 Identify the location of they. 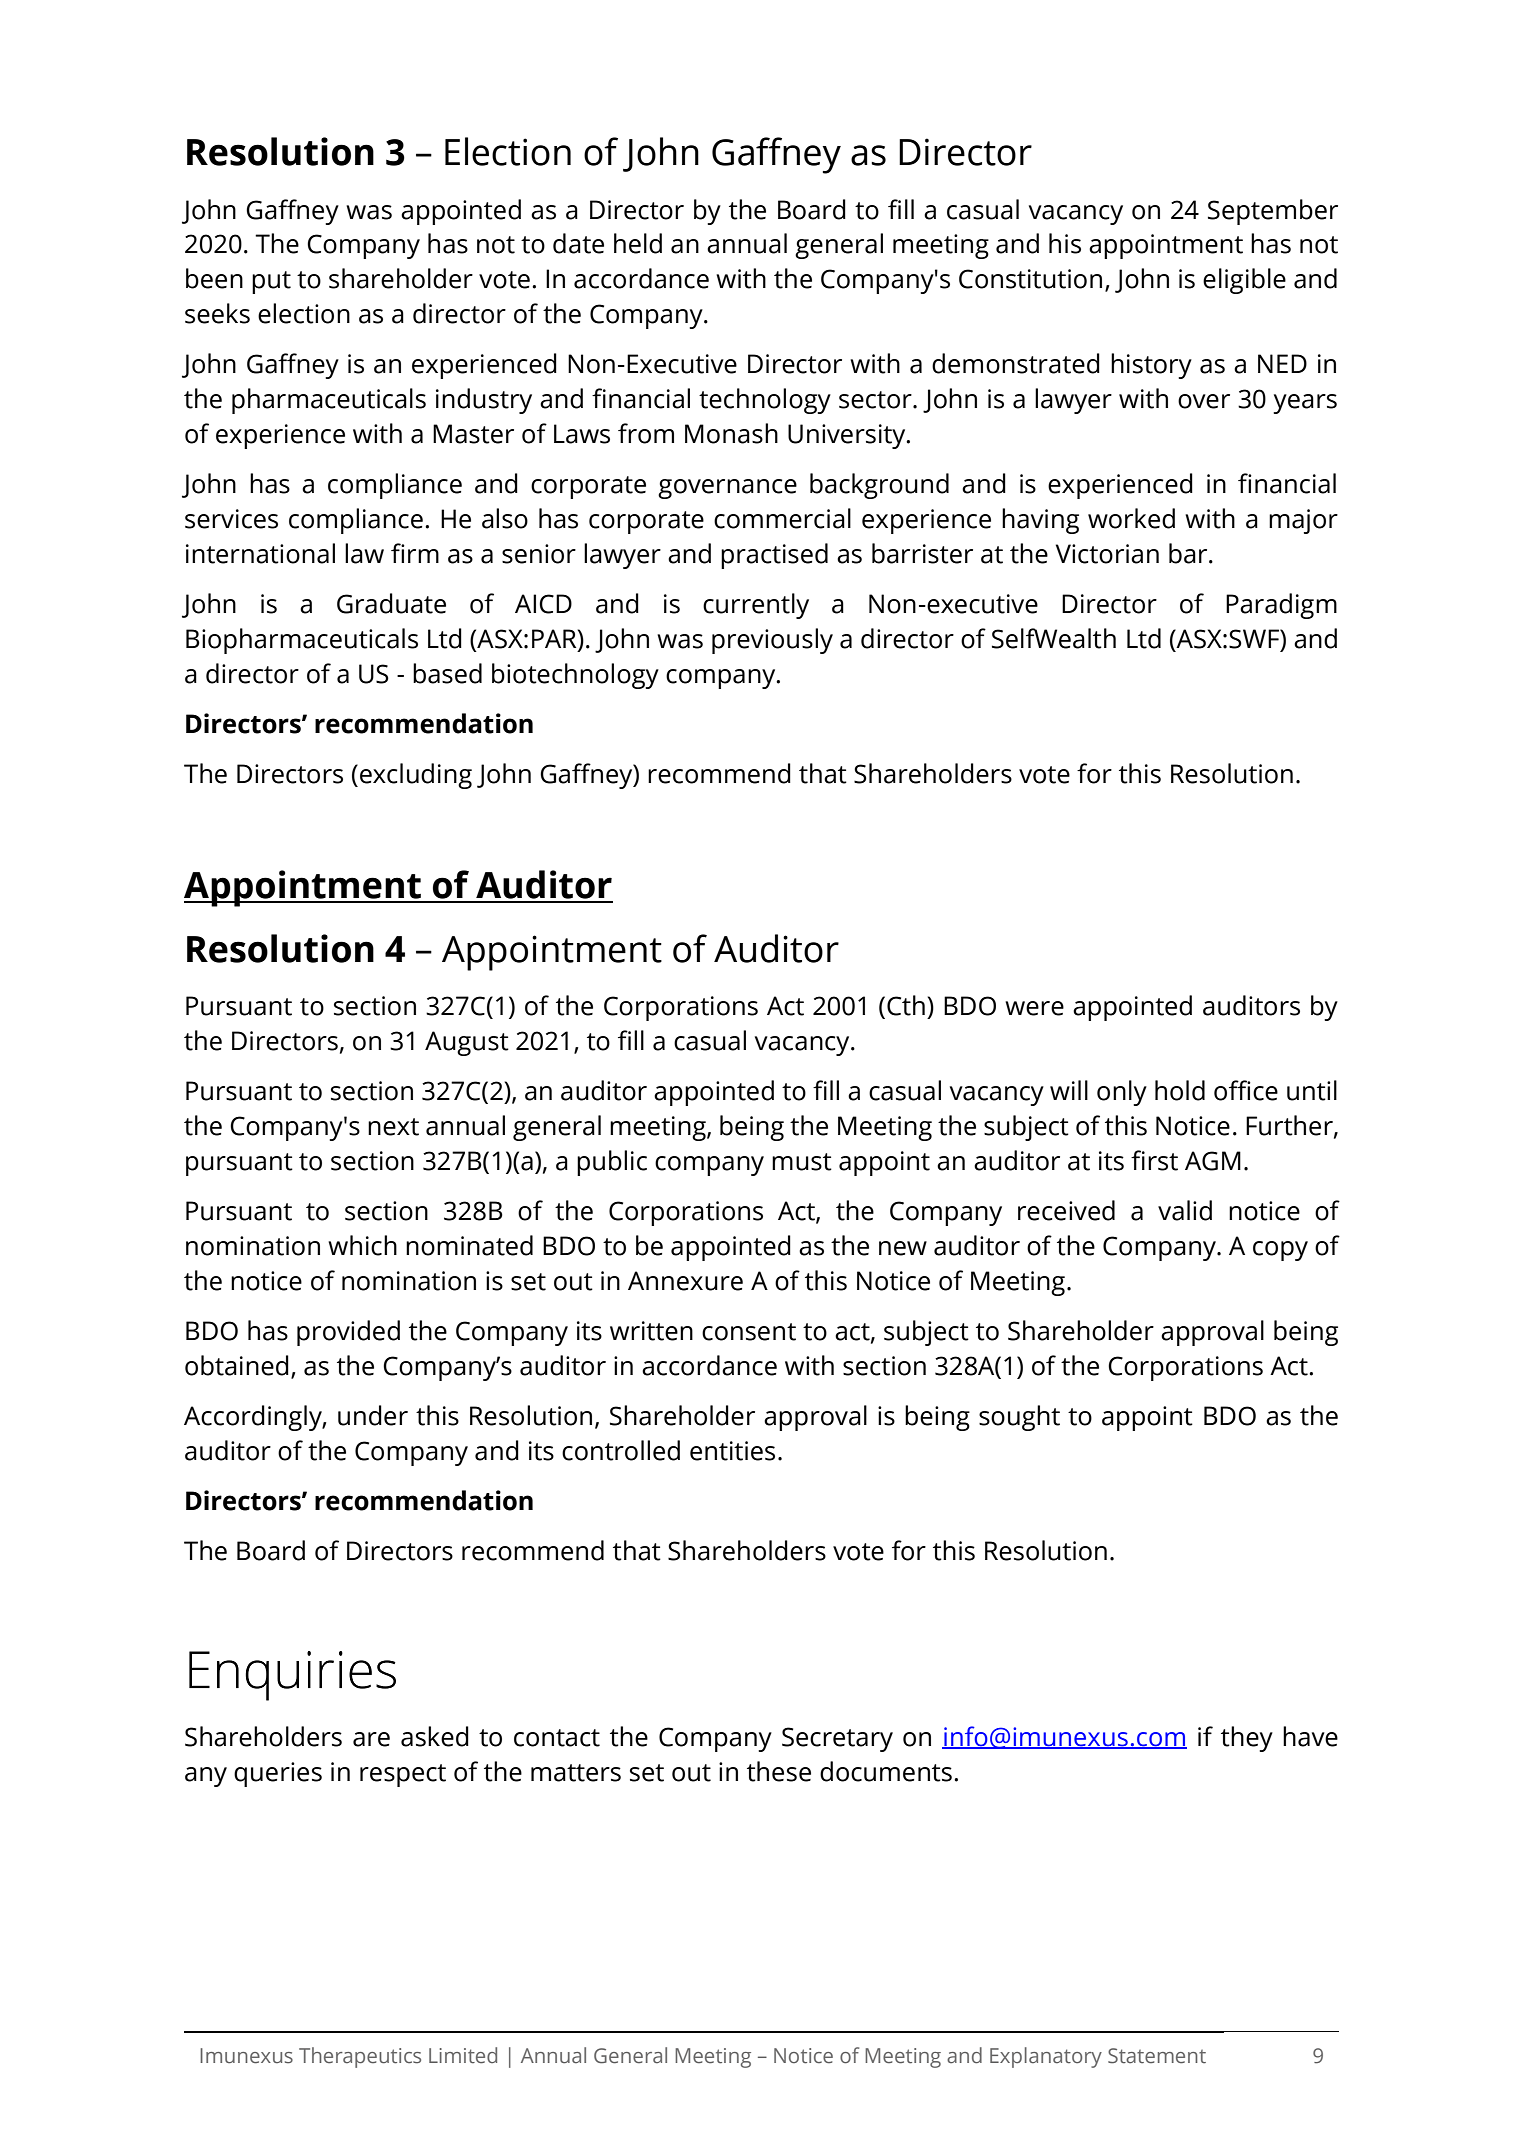
(1247, 1739).
